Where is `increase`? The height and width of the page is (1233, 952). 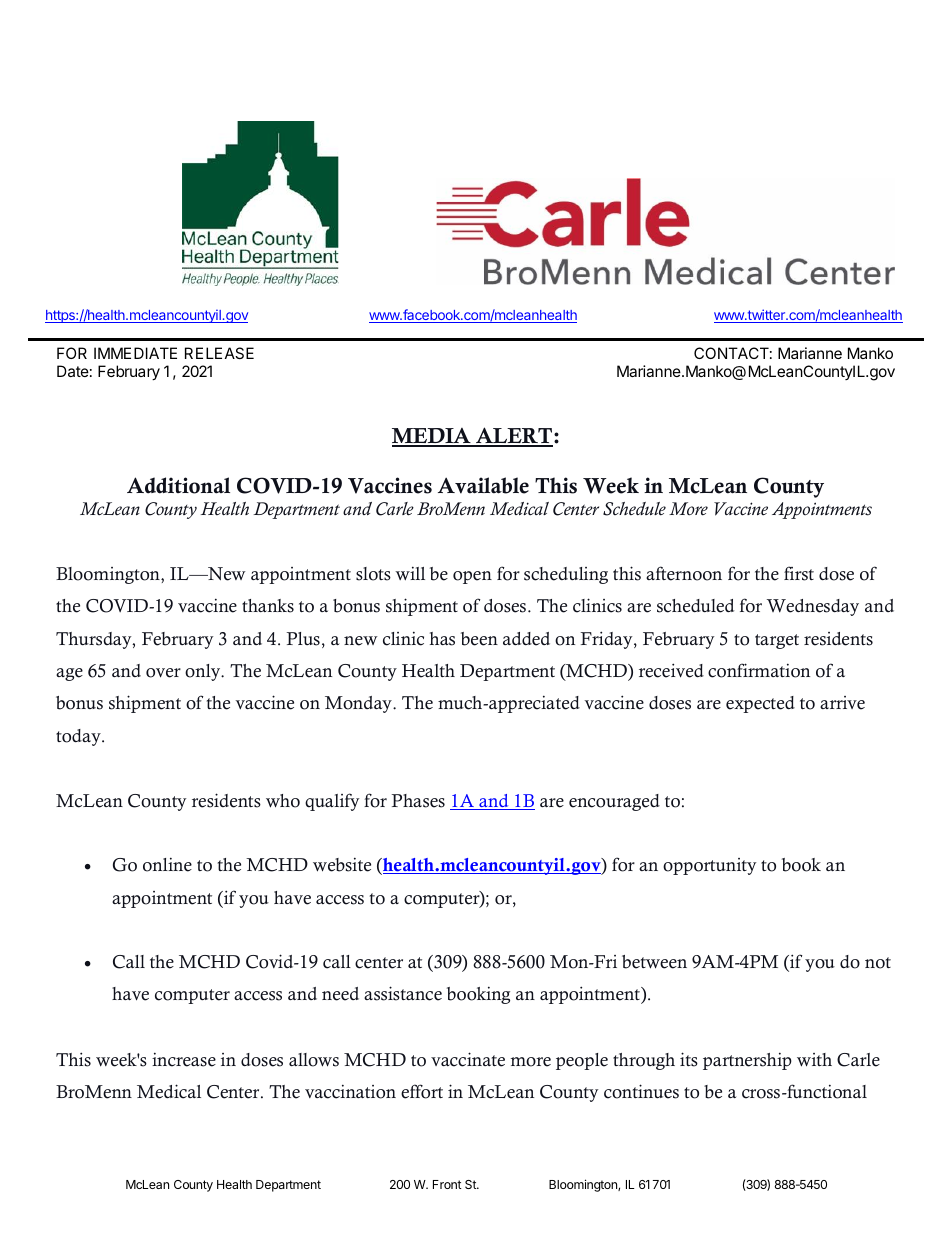 increase is located at coordinates (184, 1059).
